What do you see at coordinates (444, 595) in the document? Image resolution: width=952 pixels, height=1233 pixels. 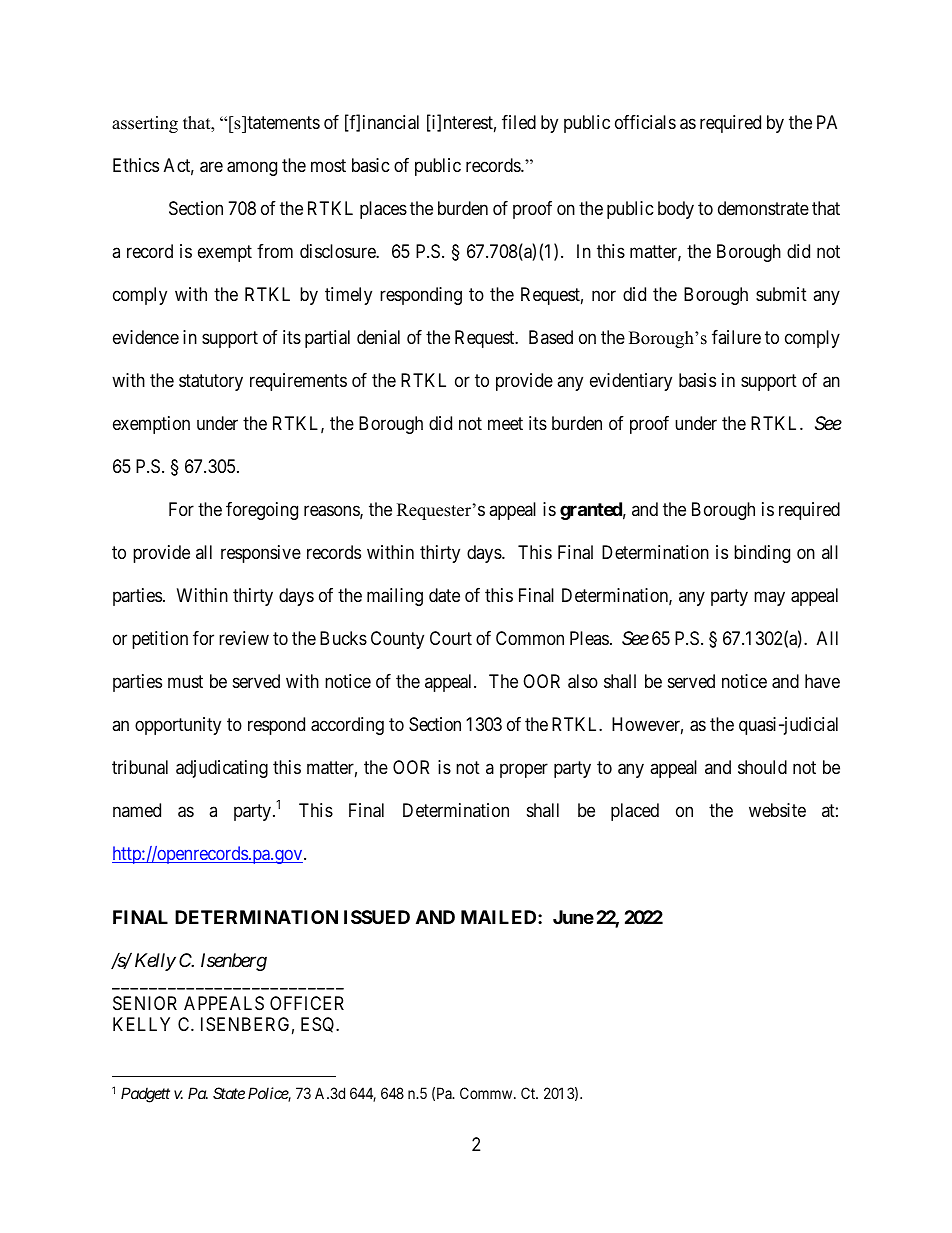 I see `date` at bounding box center [444, 595].
